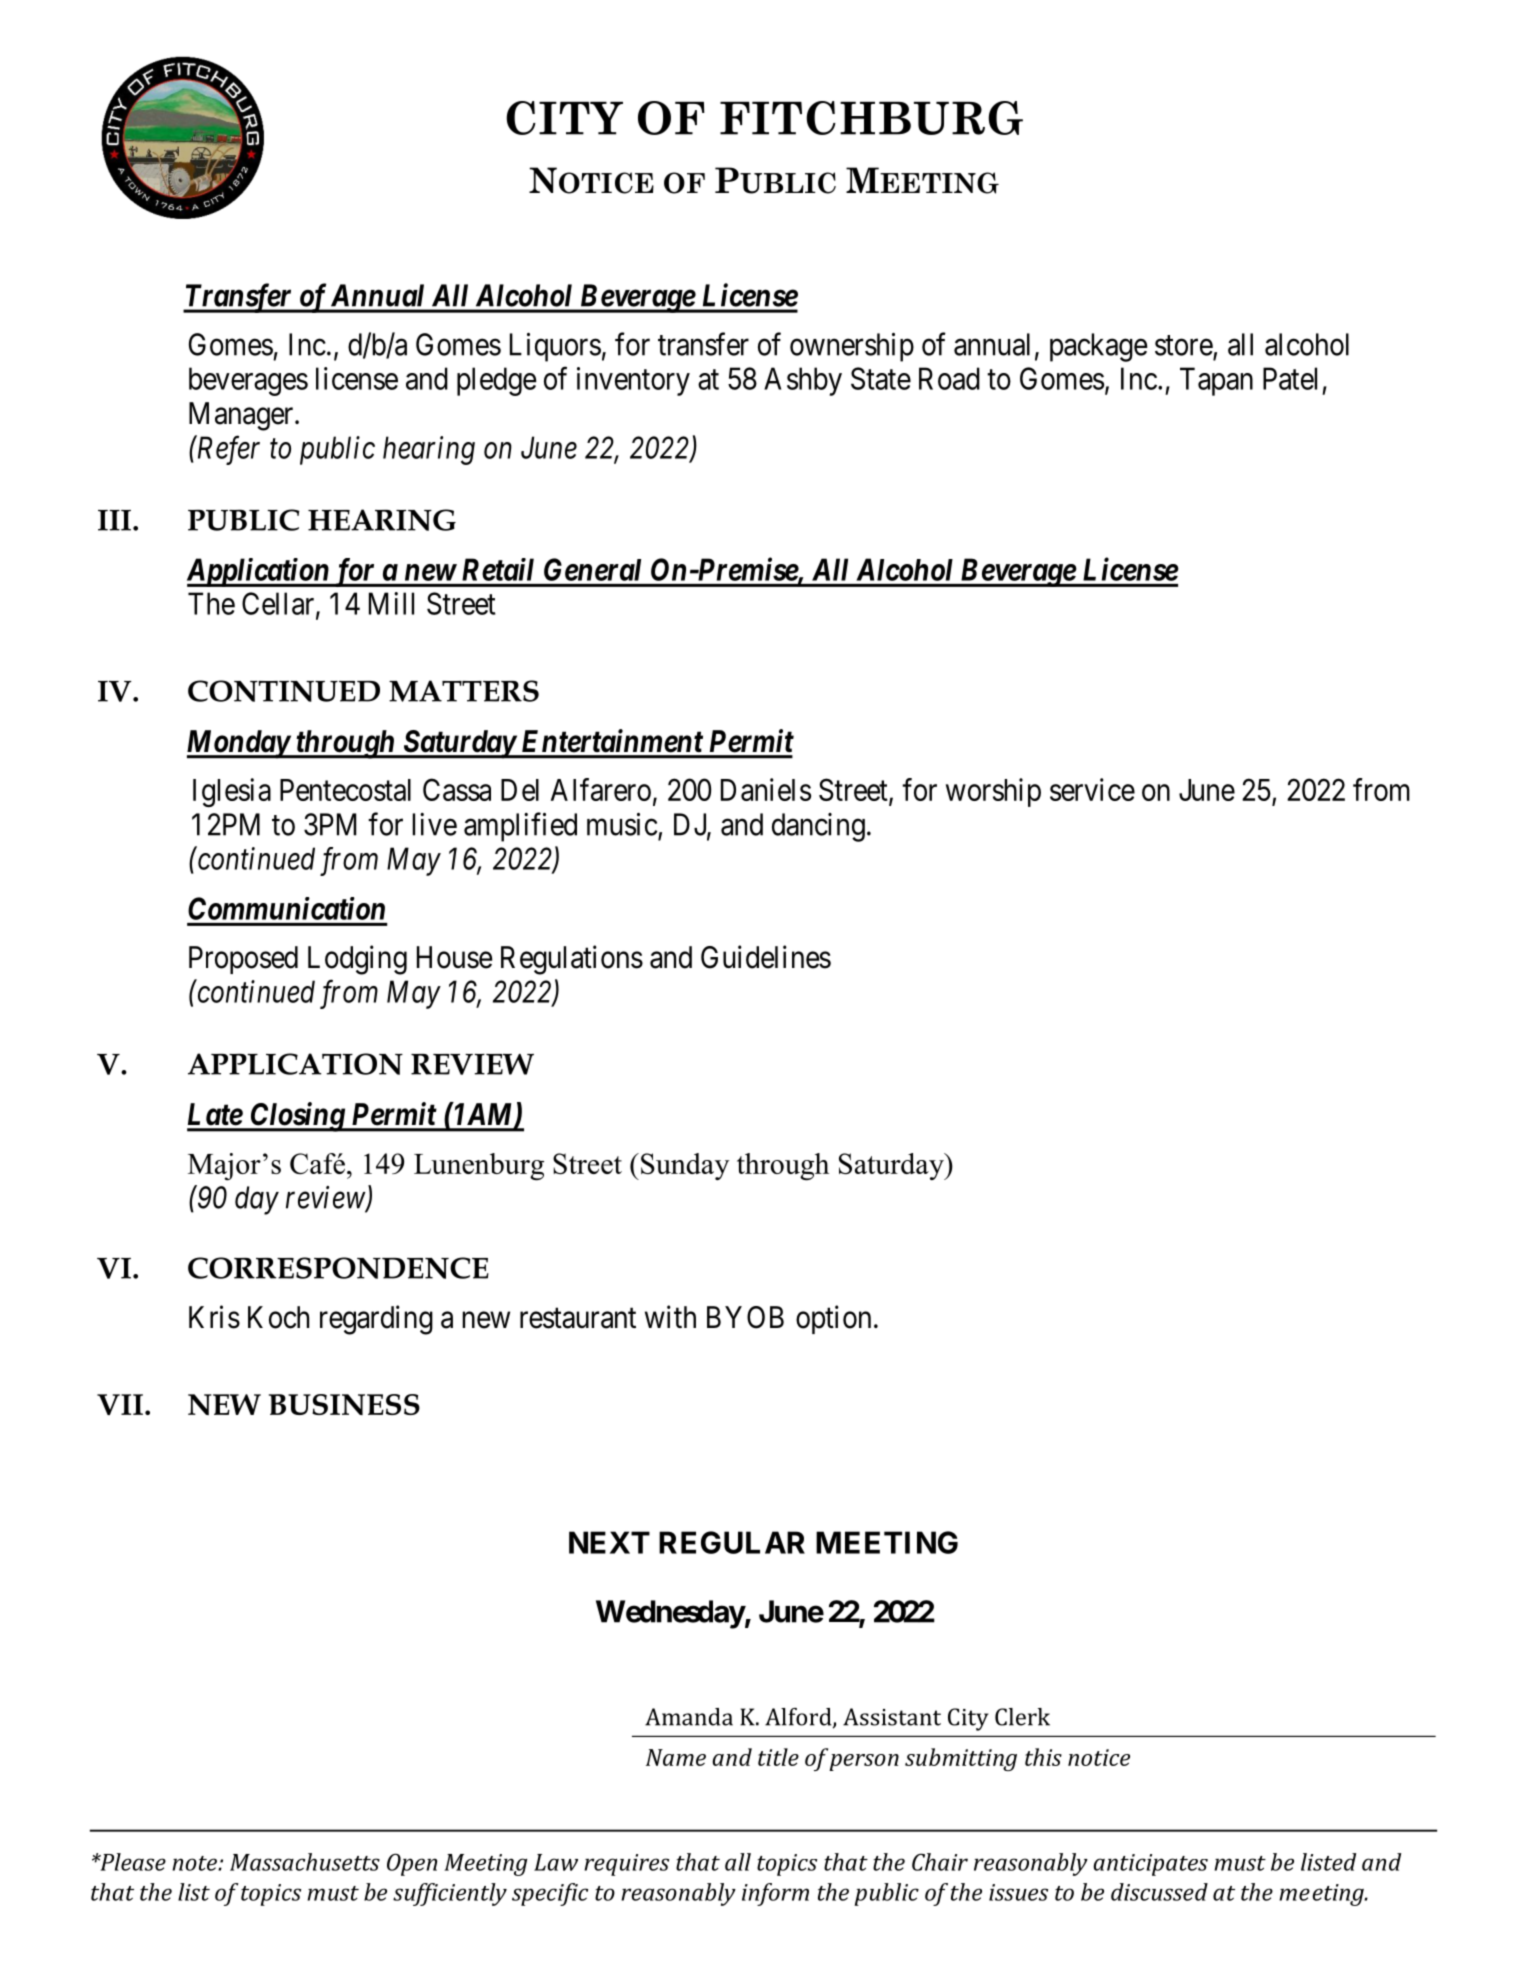  What do you see at coordinates (833, 1319) in the screenshot?
I see `option` at bounding box center [833, 1319].
